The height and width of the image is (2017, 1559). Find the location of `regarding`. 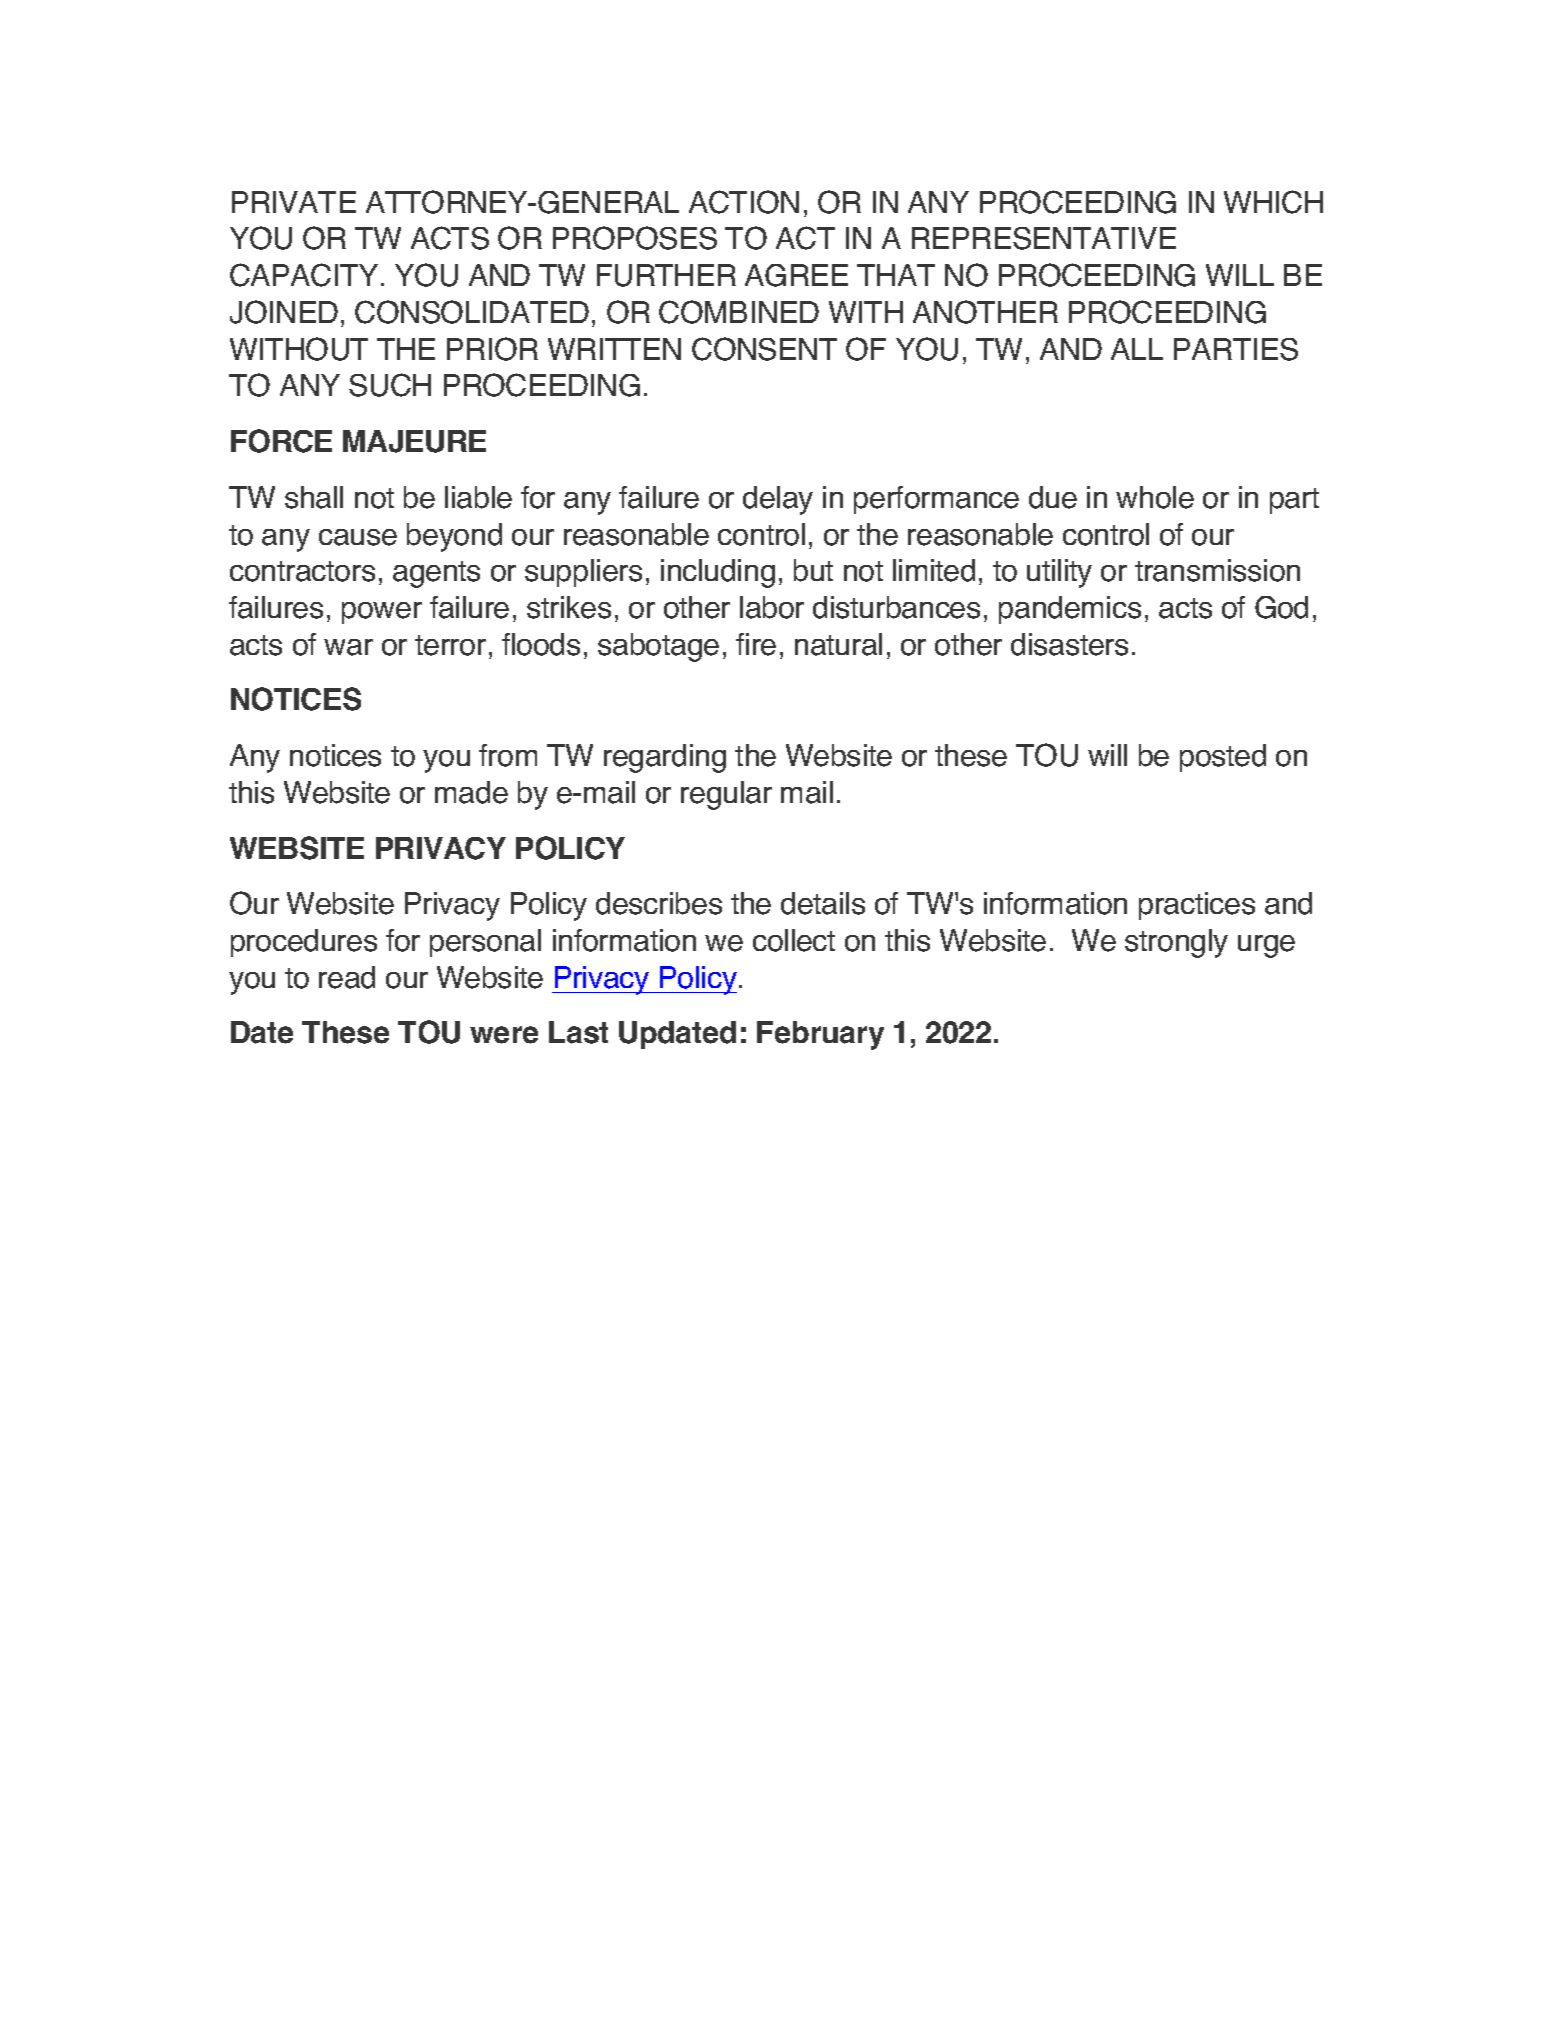

regarding is located at coordinates (665, 758).
